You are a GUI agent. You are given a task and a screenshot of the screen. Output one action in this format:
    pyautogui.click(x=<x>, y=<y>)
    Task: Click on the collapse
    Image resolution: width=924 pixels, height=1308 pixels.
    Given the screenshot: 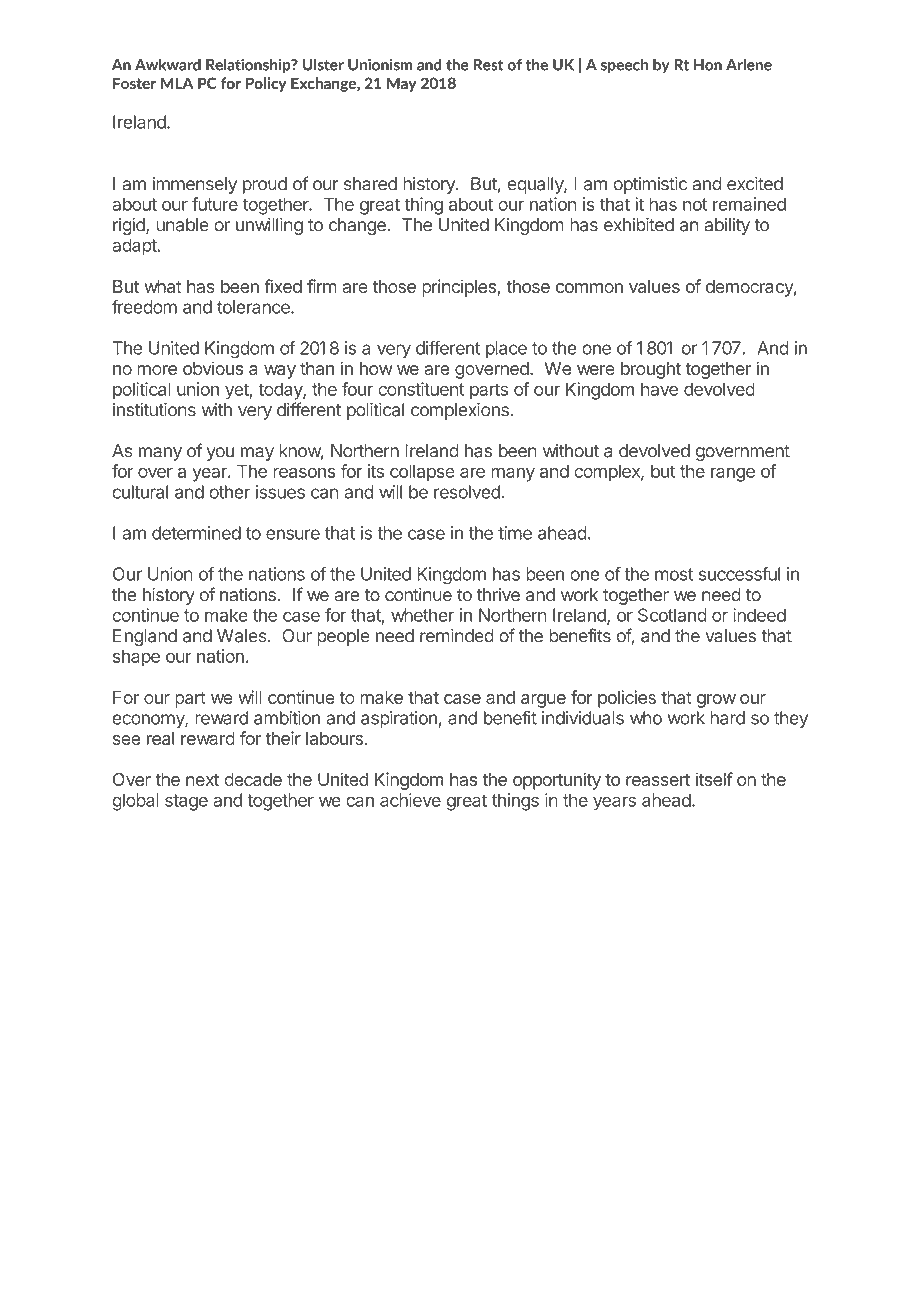 What is the action you would take?
    pyautogui.click(x=422, y=473)
